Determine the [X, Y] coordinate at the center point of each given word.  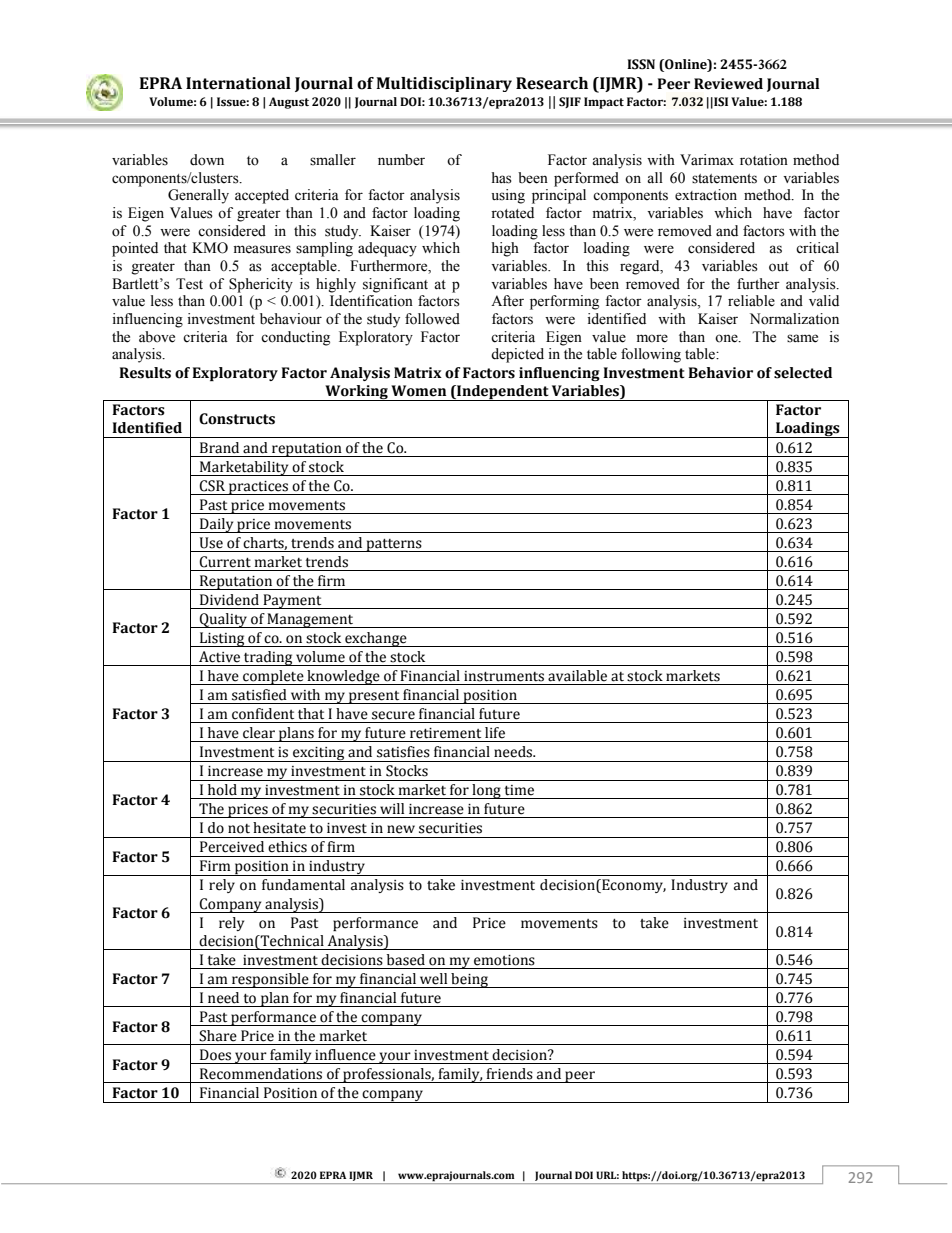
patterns [394, 545]
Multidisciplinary [444, 84]
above [157, 337]
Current [225, 562]
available [577, 676]
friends [509, 1074]
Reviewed [728, 84]
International [238, 83]
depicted [517, 355]
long [486, 791]
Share [218, 1036]
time [519, 790]
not [239, 829]
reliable [751, 301]
